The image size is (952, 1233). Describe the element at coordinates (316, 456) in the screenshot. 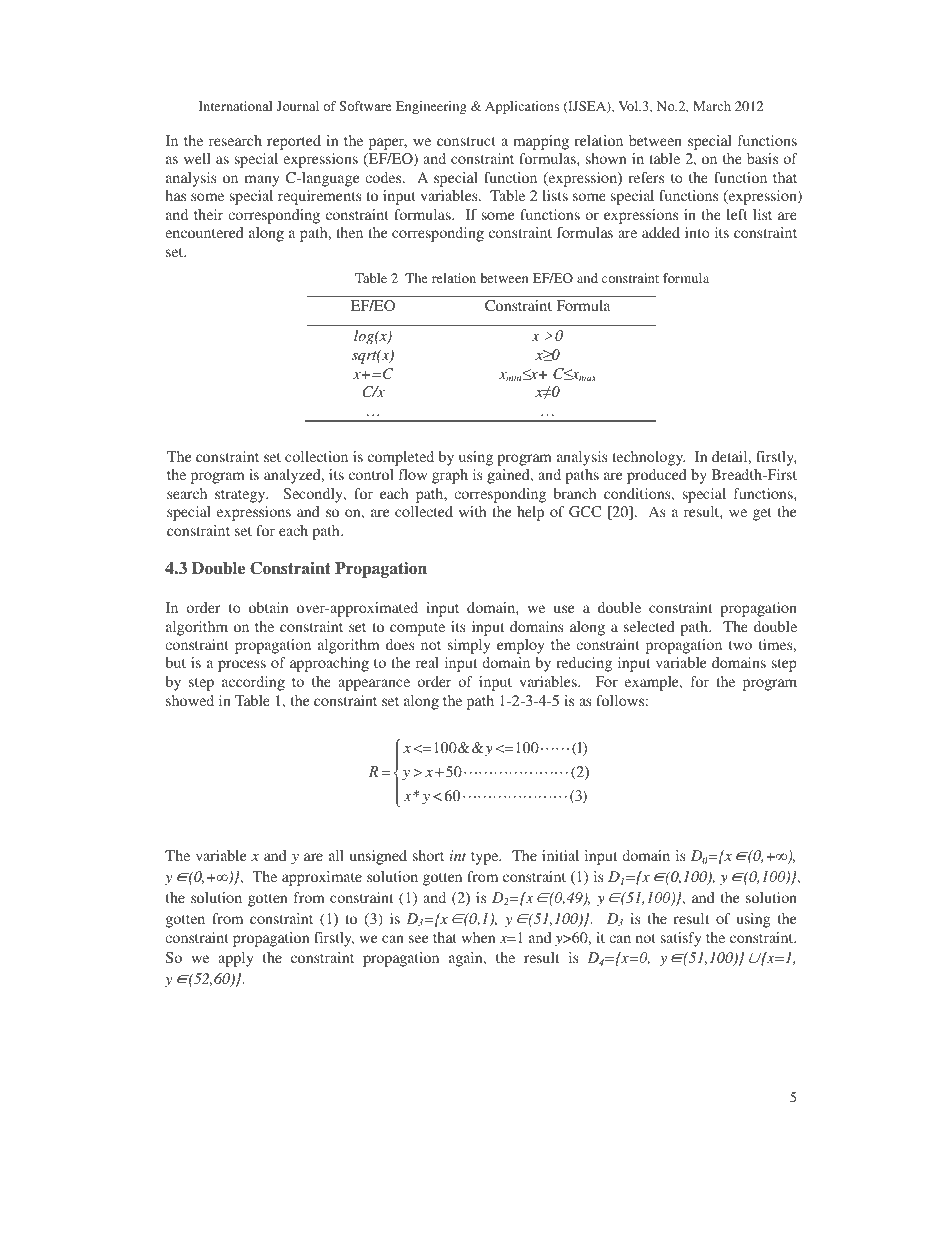

I see `collection` at that location.
